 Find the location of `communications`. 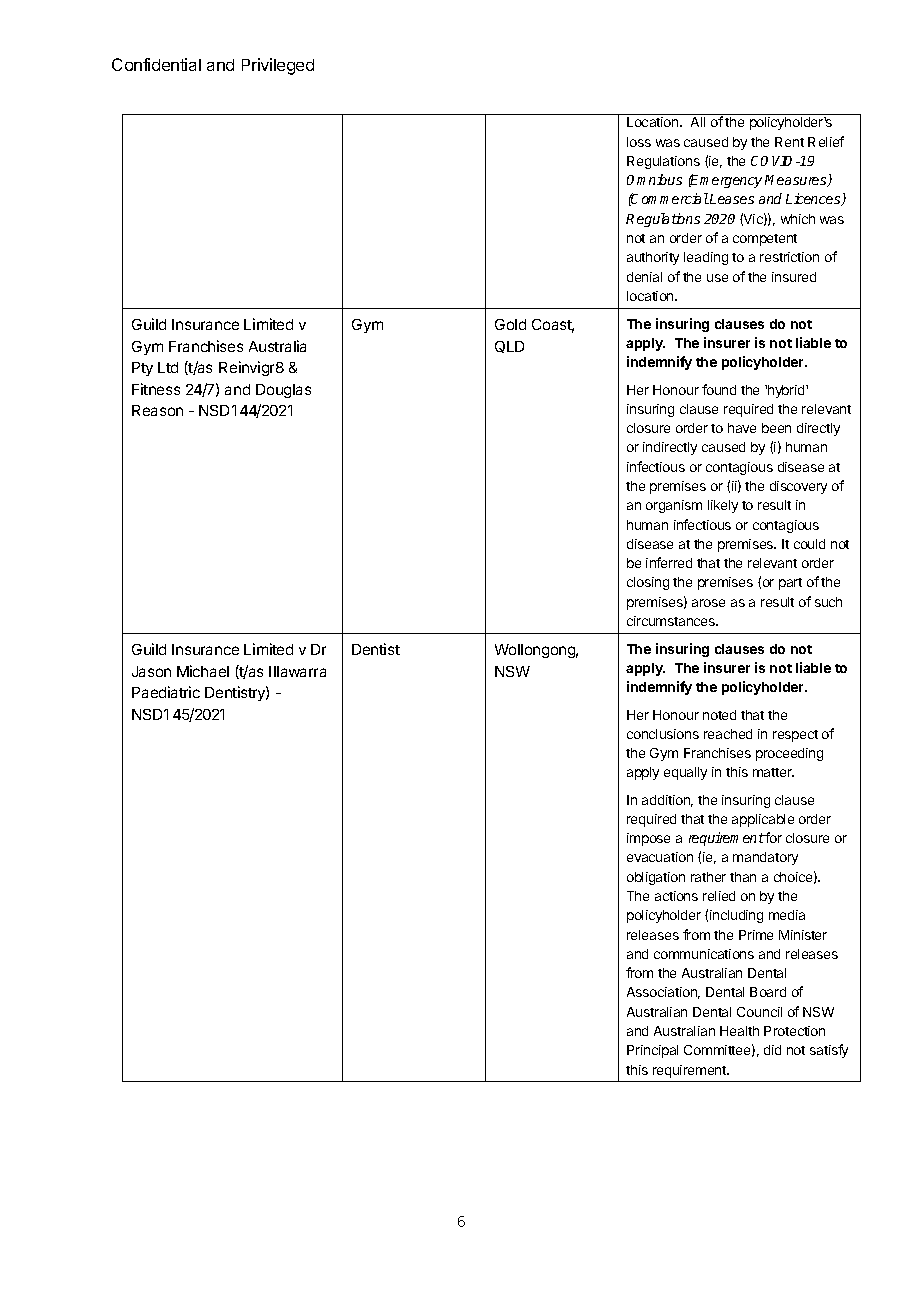

communications is located at coordinates (704, 954).
